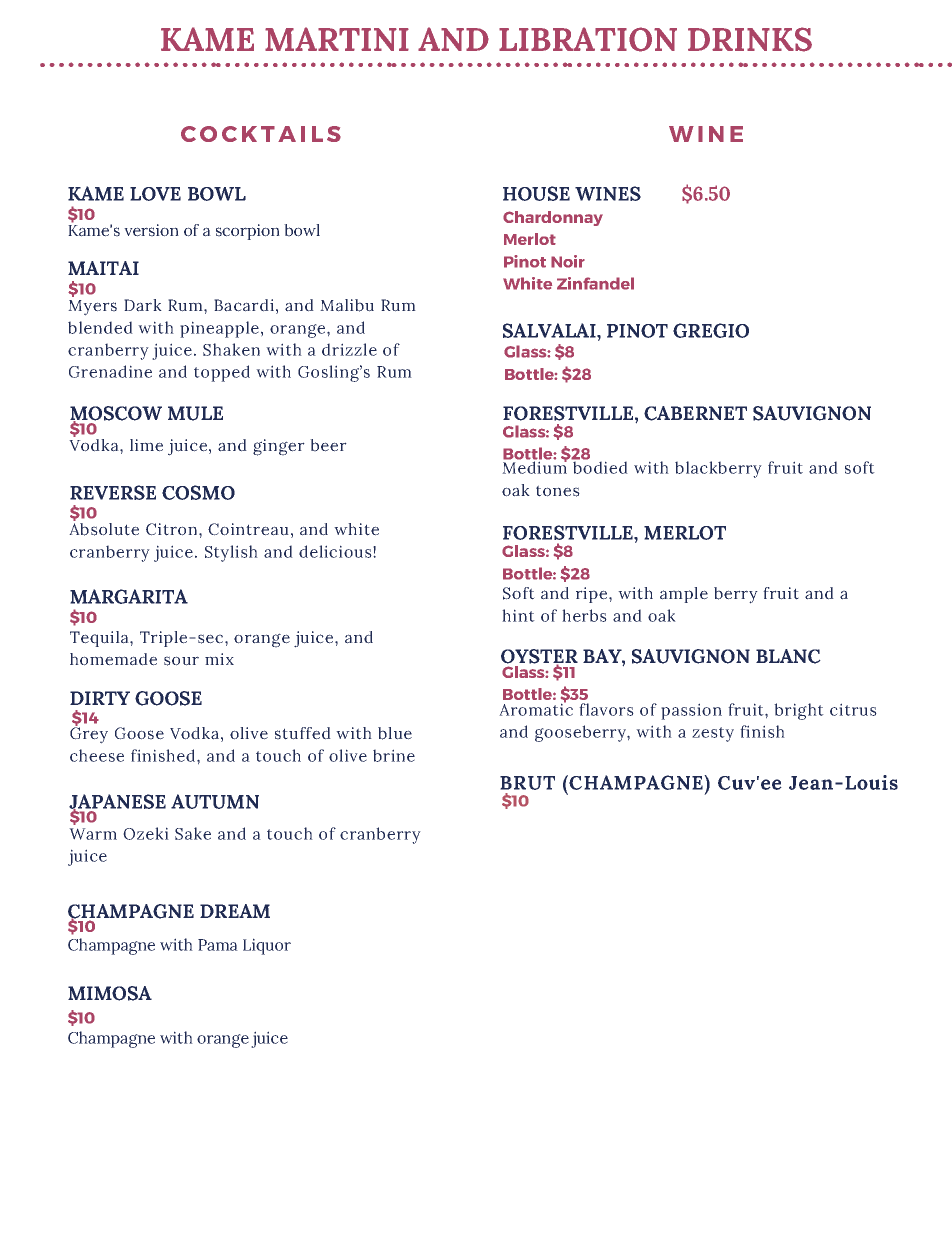 Image resolution: width=952 pixels, height=1233 pixels. Describe the element at coordinates (337, 39) in the screenshot. I see `MARTINI` at that location.
